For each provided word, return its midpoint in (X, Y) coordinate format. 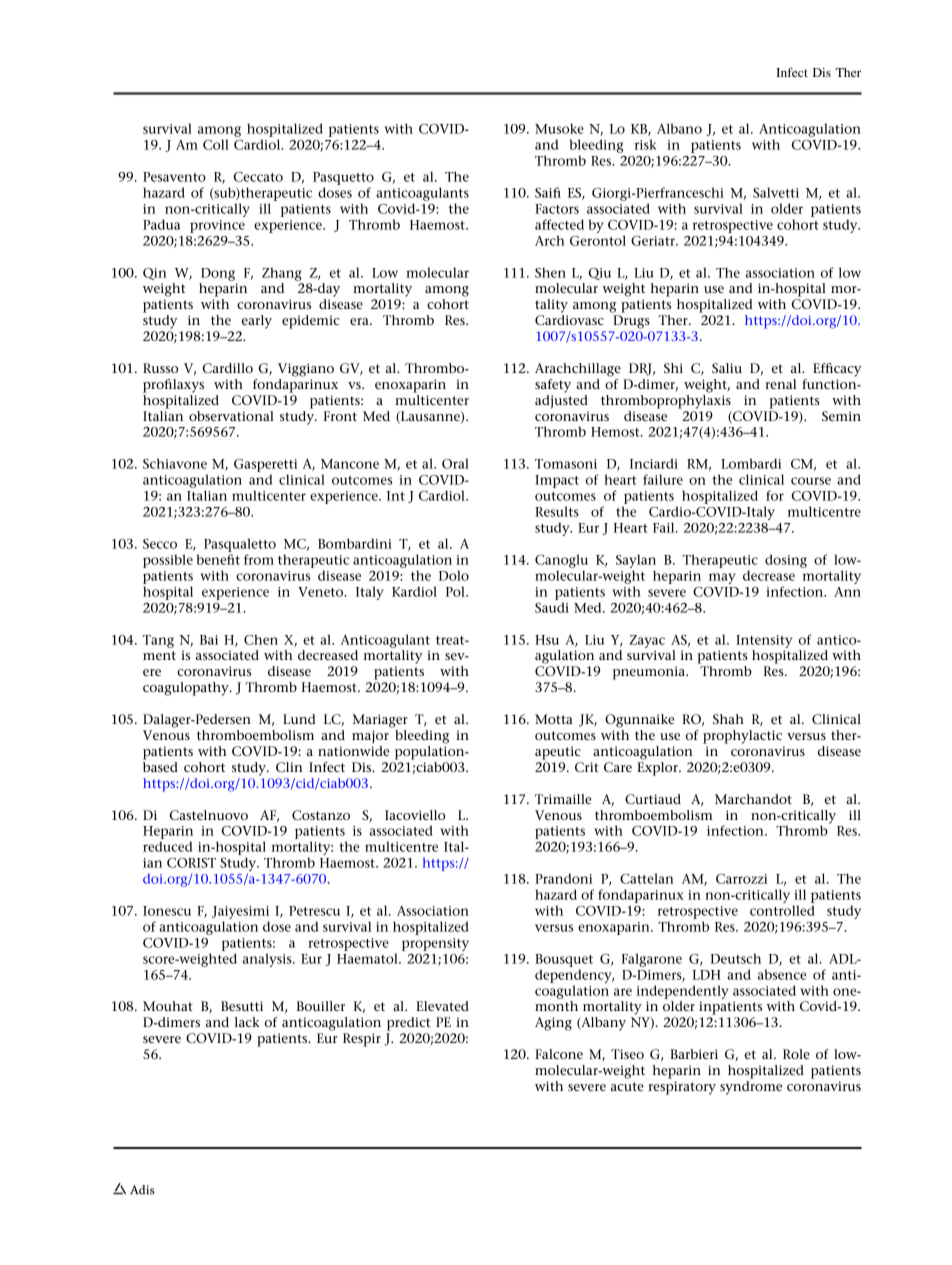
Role (796, 1054)
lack (247, 1022)
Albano (679, 128)
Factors (557, 209)
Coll (216, 144)
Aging (553, 1024)
